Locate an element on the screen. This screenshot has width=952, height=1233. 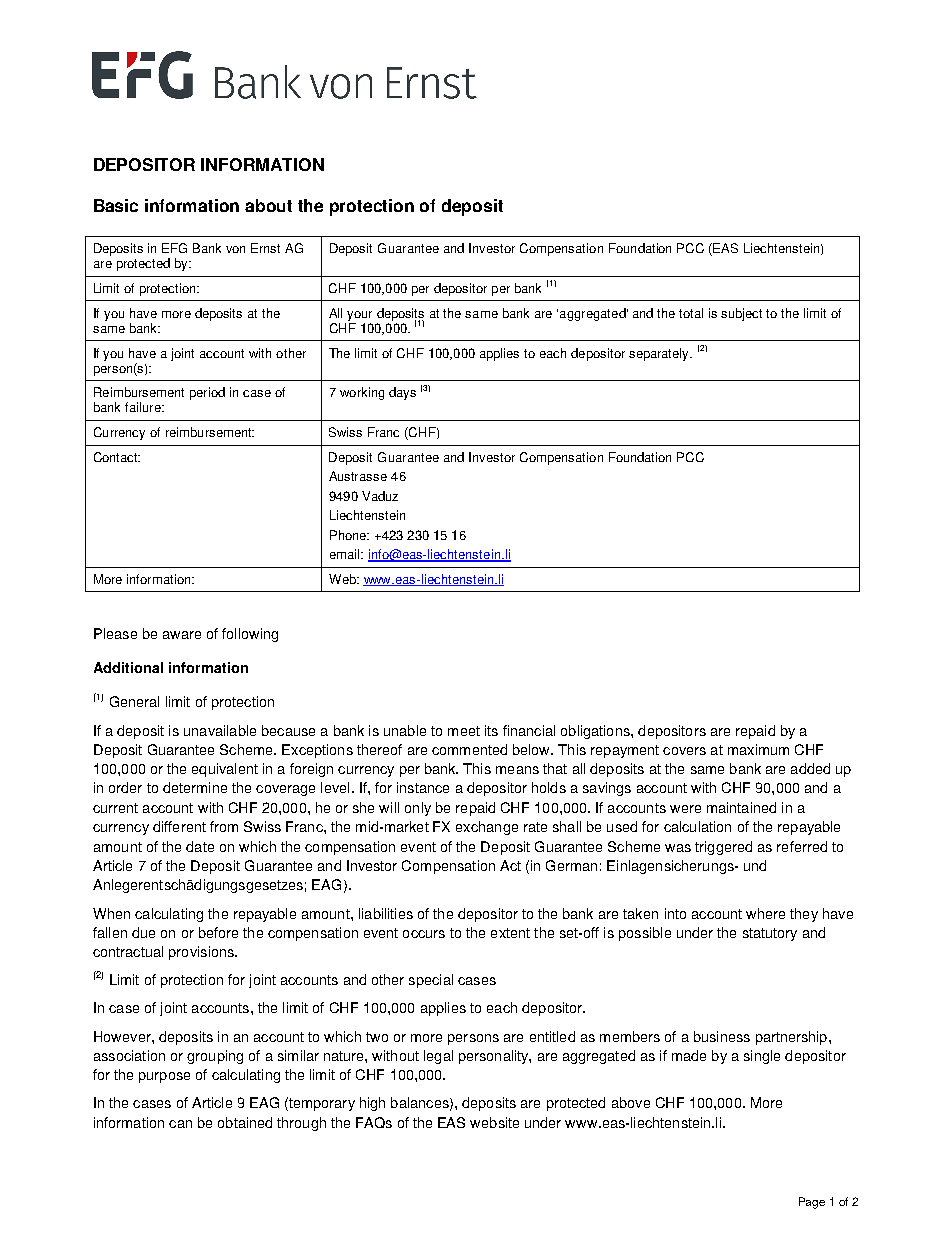
subject is located at coordinates (741, 314).
